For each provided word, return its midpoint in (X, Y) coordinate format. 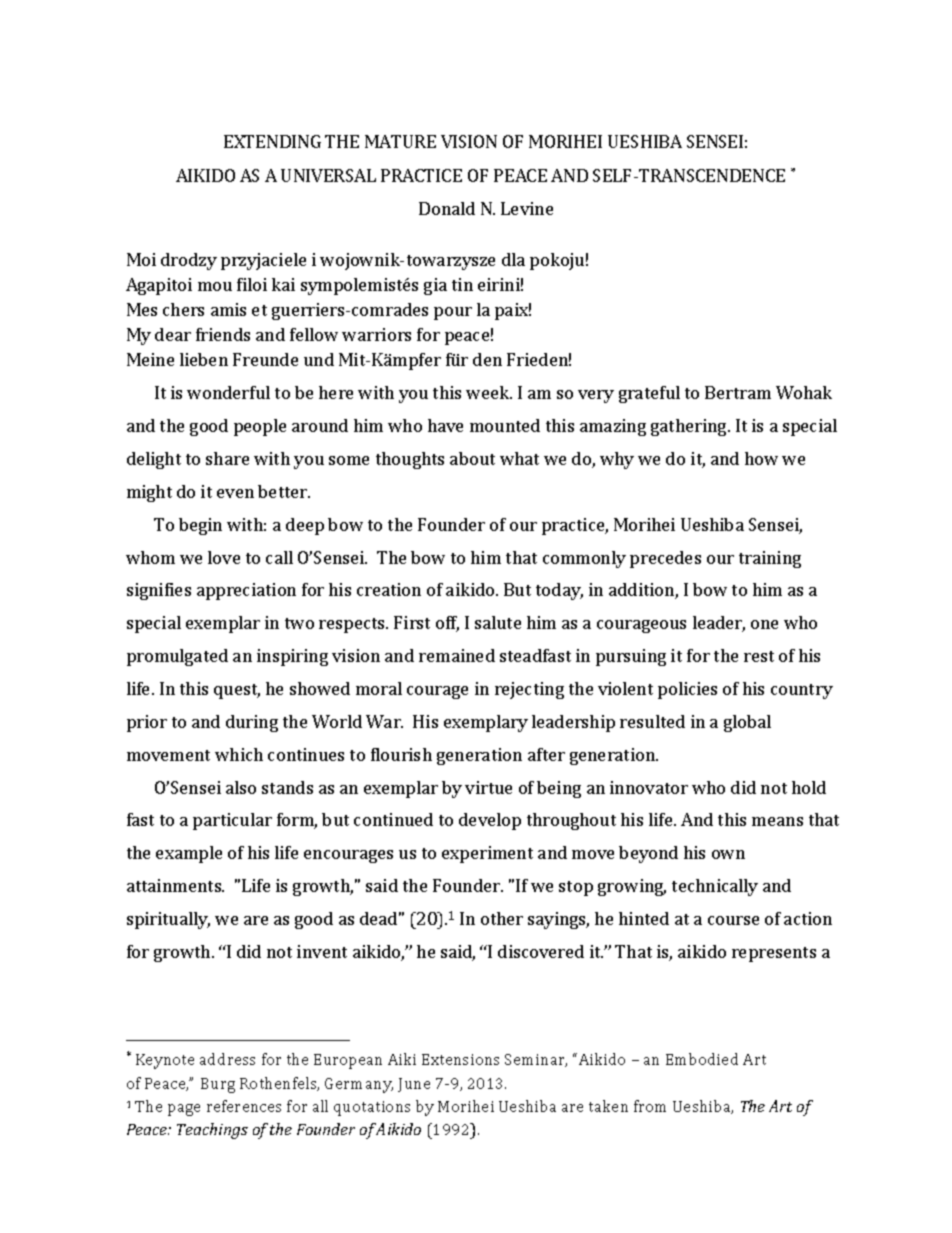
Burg (218, 1085)
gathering (690, 427)
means (777, 821)
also (241, 787)
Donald (447, 208)
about (472, 458)
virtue (488, 787)
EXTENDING (272, 141)
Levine (527, 208)
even (235, 493)
